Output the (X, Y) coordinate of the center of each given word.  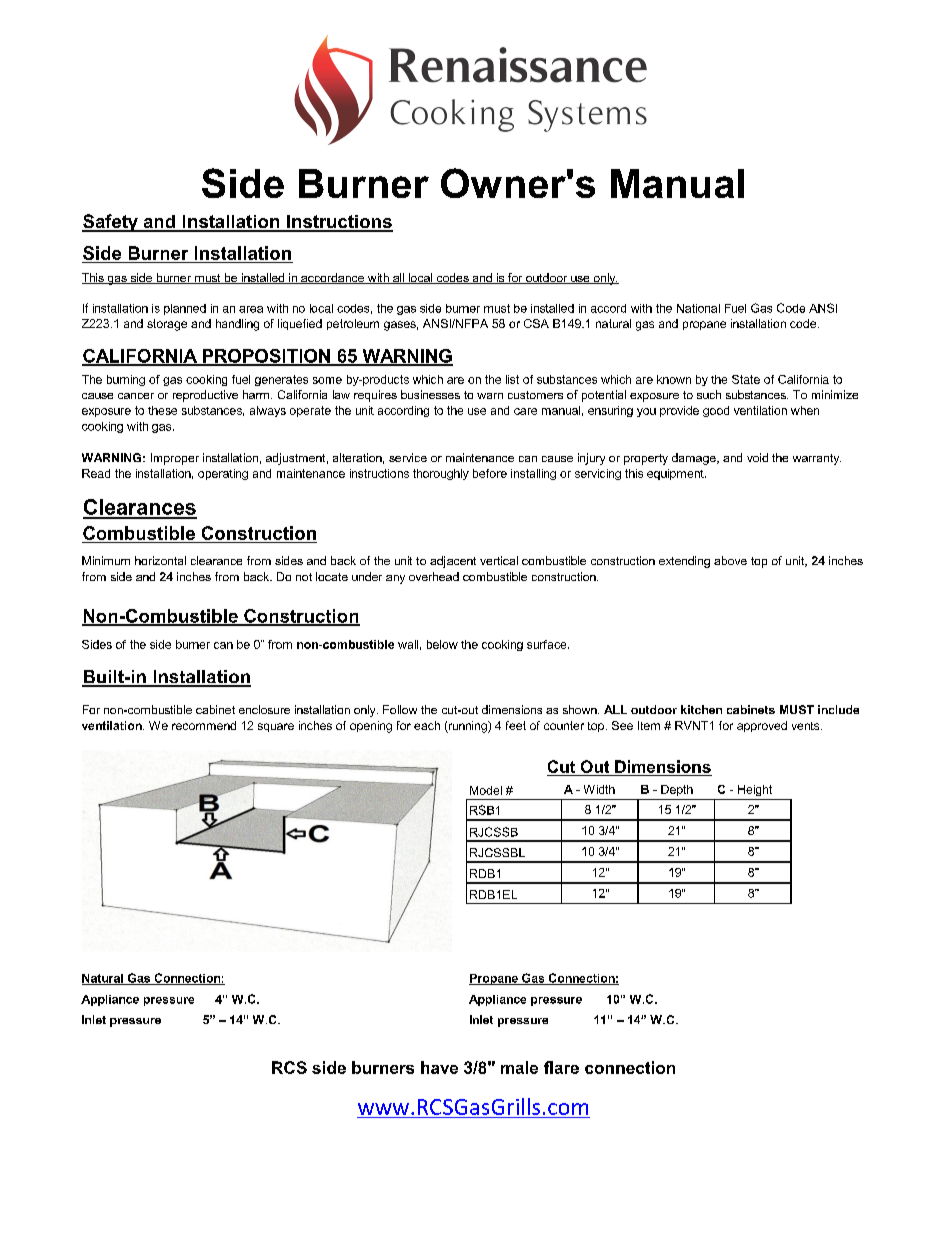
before (490, 473)
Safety (111, 223)
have (439, 1067)
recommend (204, 725)
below (442, 644)
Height (755, 790)
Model (486, 790)
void (757, 457)
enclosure (264, 709)
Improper (175, 459)
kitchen (701, 709)
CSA (536, 323)
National (698, 308)
